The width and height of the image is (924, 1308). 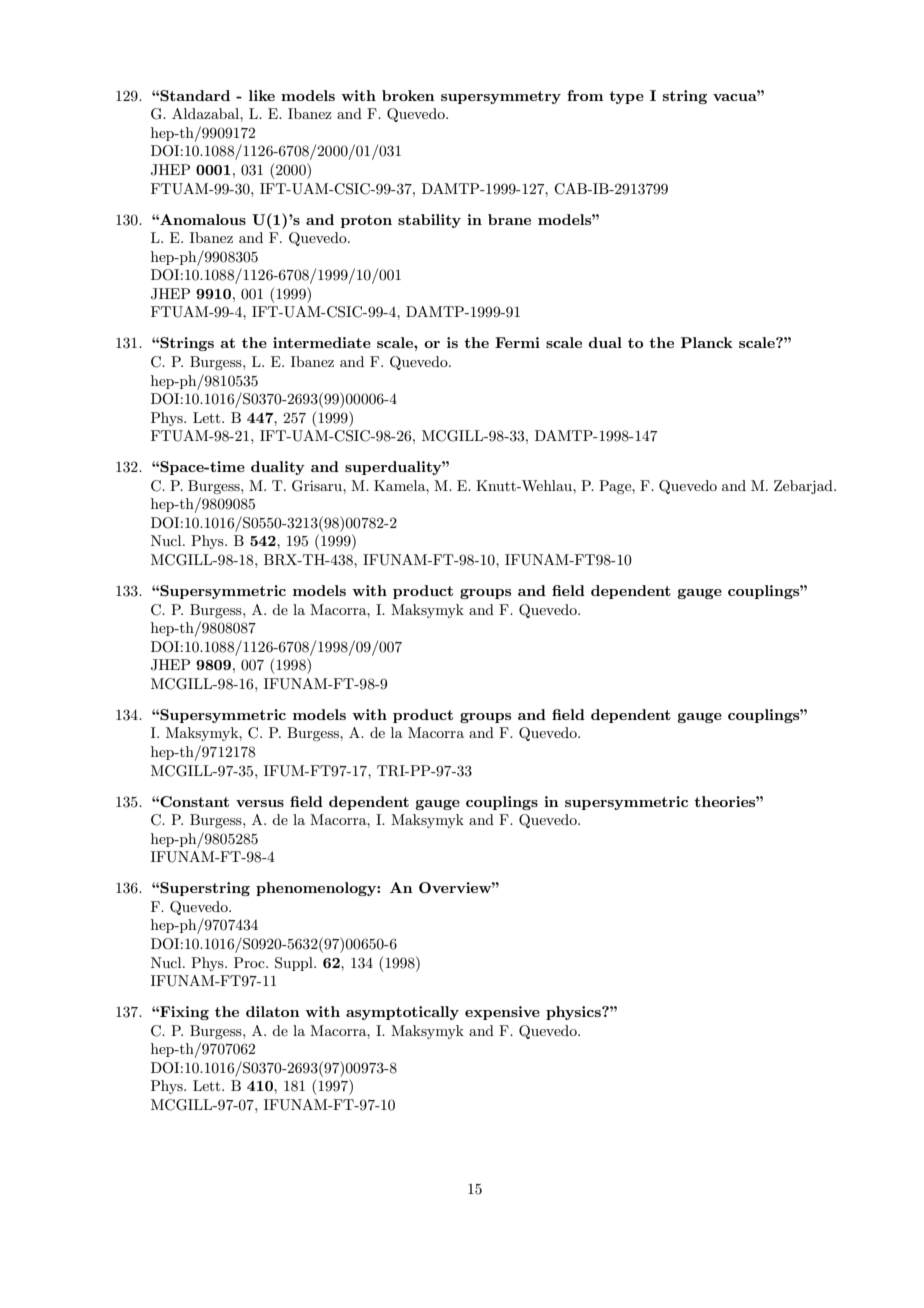 I want to click on supersymmetry, so click(x=501, y=97).
